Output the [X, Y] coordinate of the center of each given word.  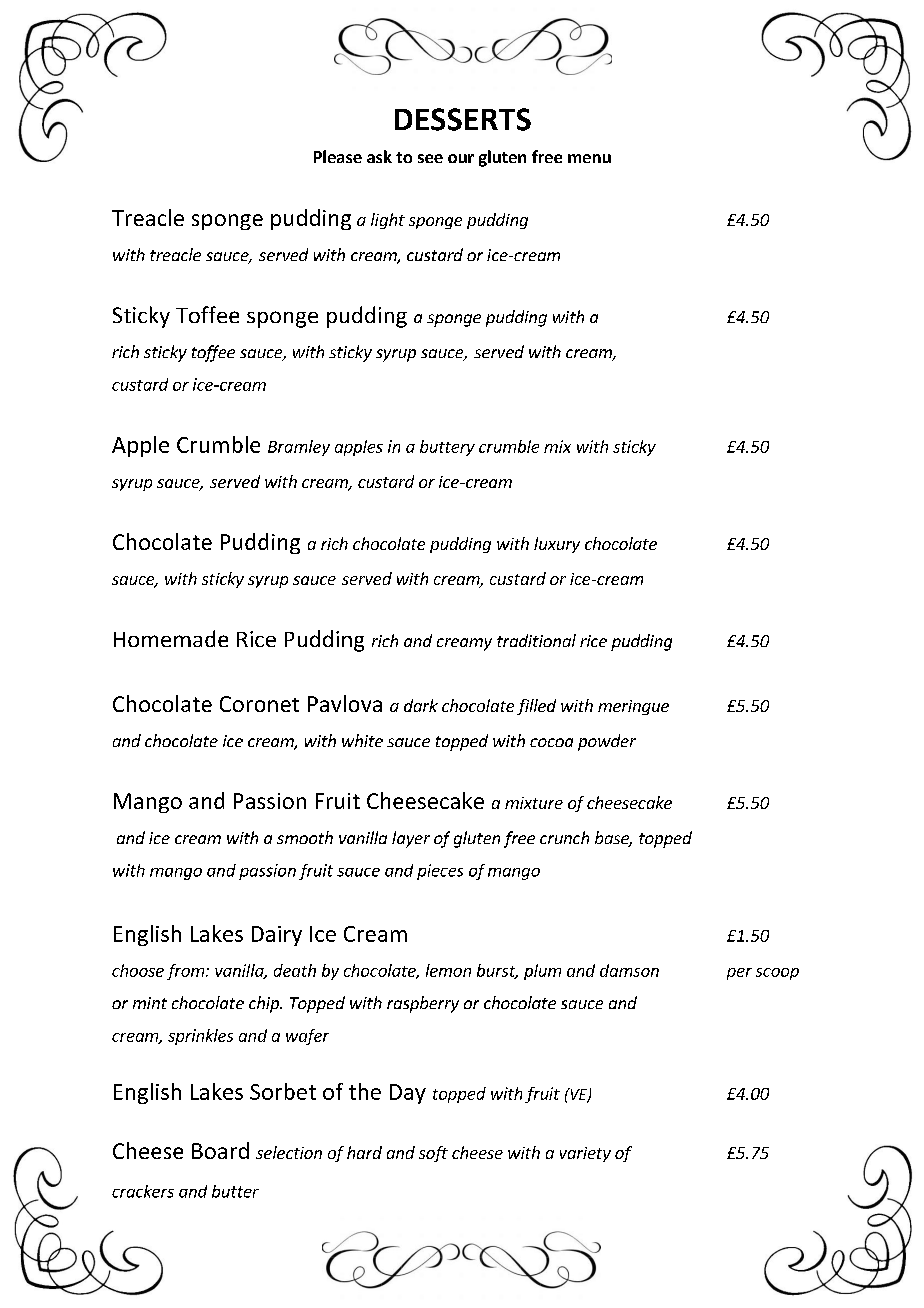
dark [421, 705]
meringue [633, 707]
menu [589, 158]
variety [585, 1154]
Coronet [259, 704]
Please [338, 156]
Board [220, 1150]
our [461, 158]
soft [433, 1154]
